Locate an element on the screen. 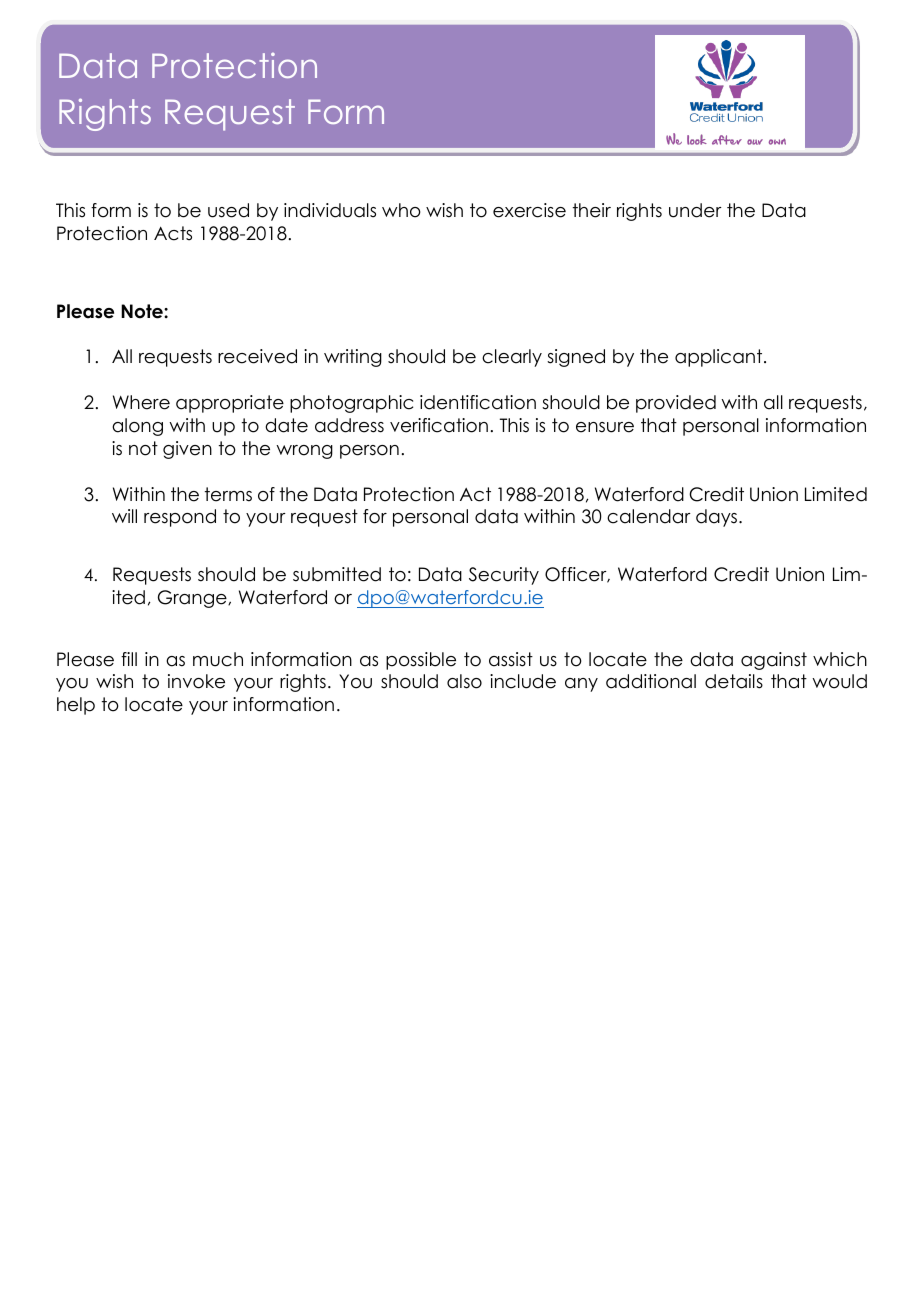 The image size is (924, 1308). also is located at coordinates (464, 681).
